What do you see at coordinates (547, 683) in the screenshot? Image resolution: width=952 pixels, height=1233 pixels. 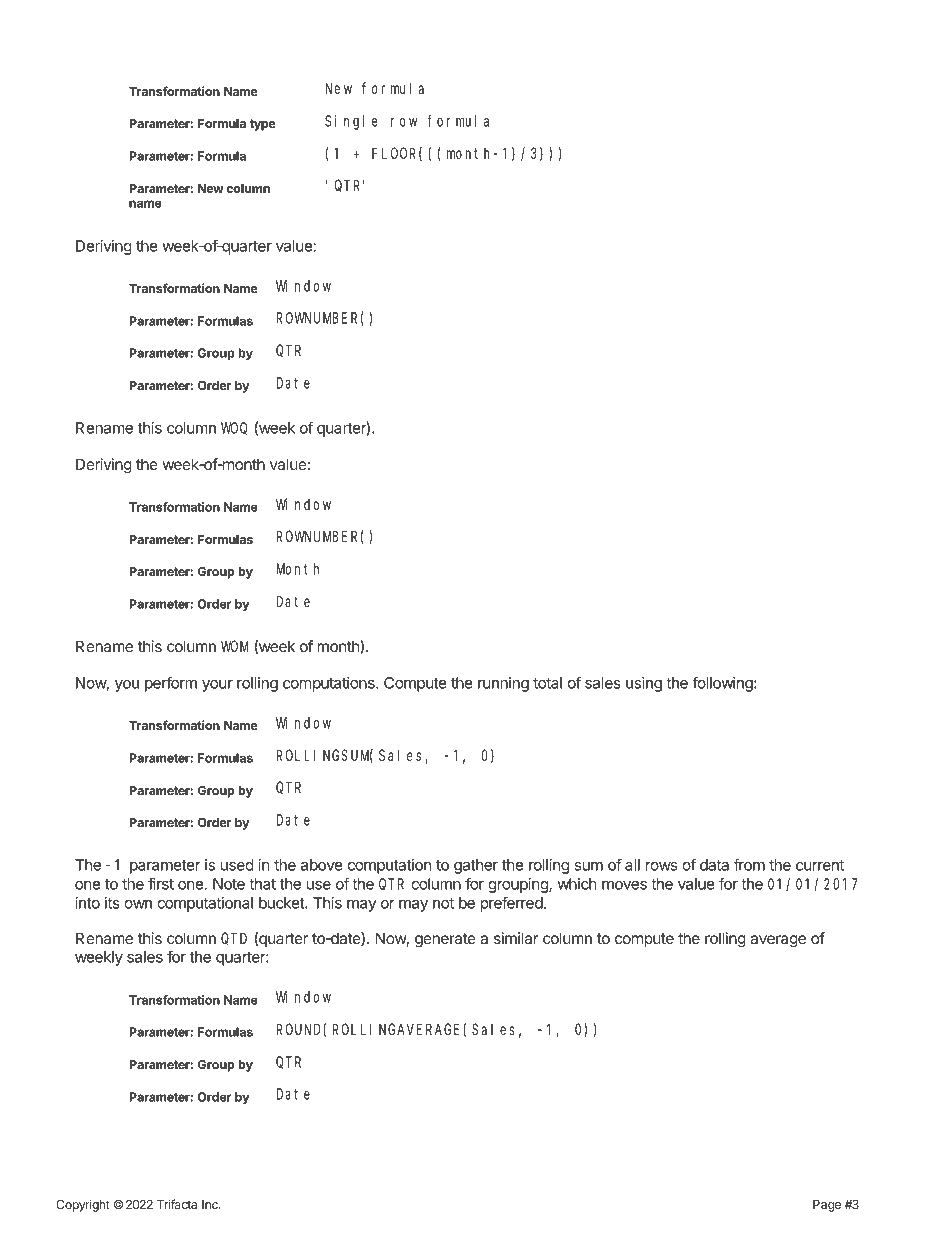 I see `total` at bounding box center [547, 683].
